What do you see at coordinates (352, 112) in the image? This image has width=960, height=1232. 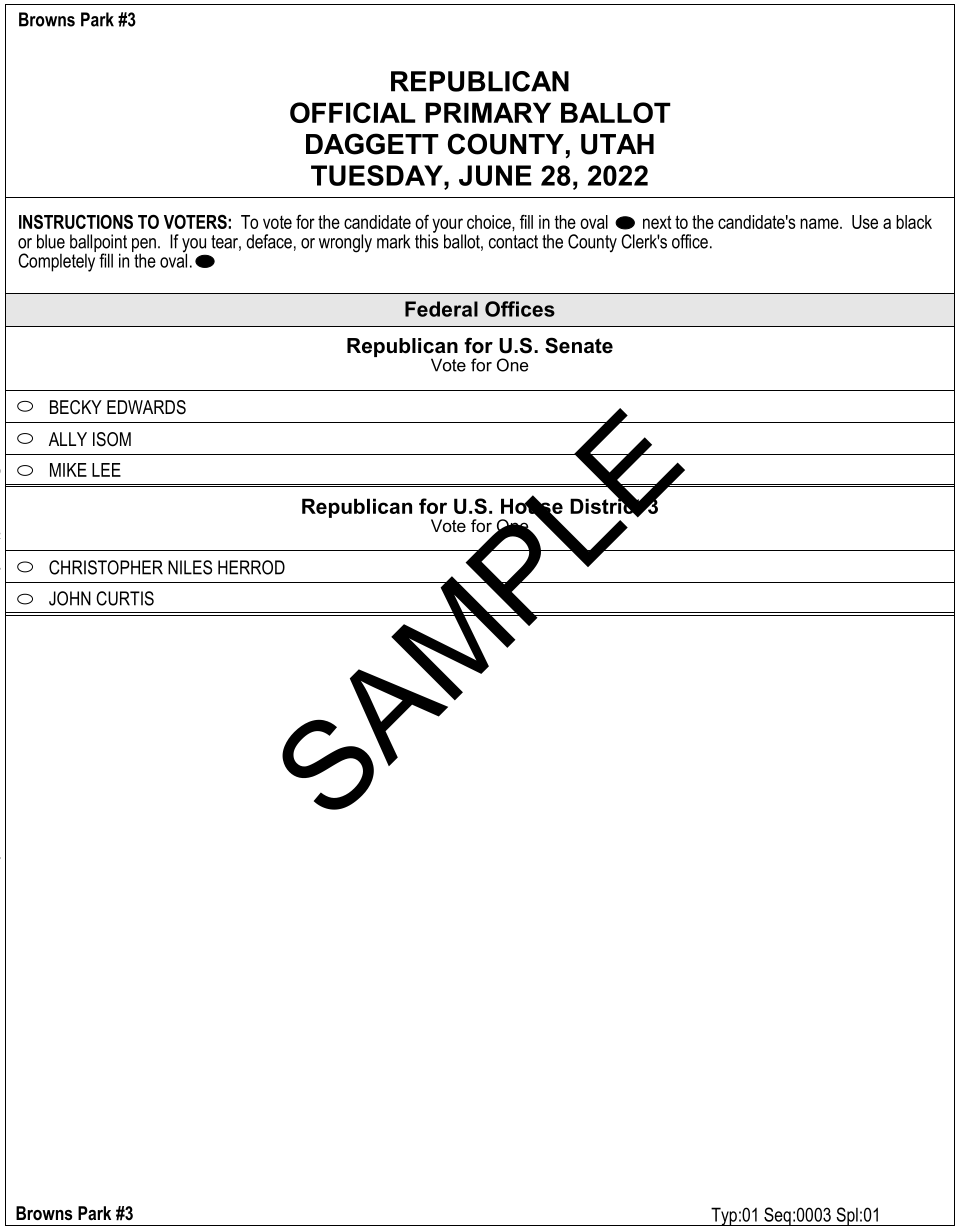 I see `OFFICIAL` at bounding box center [352, 112].
